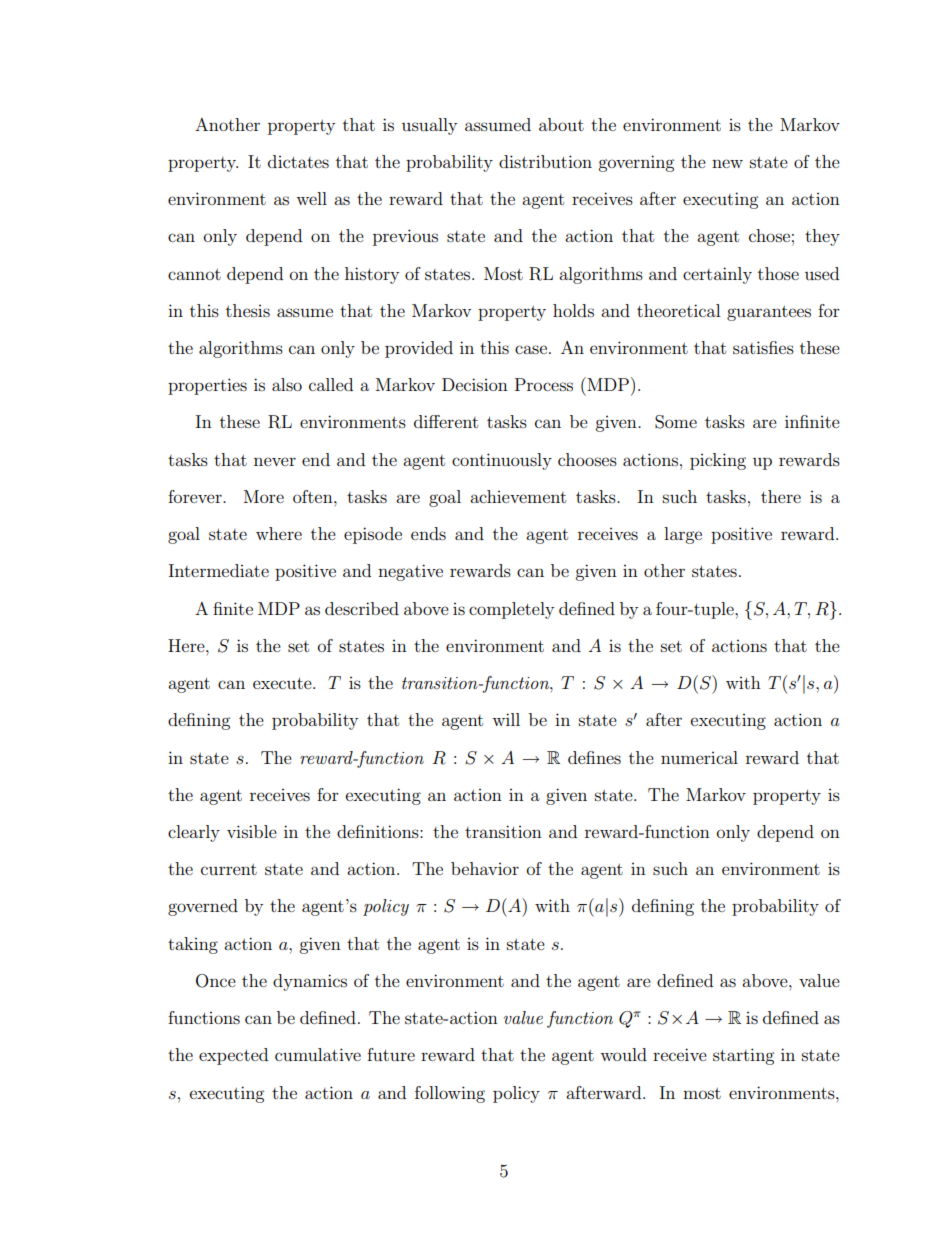 Image resolution: width=952 pixels, height=1233 pixels. I want to click on satisfies, so click(763, 347).
